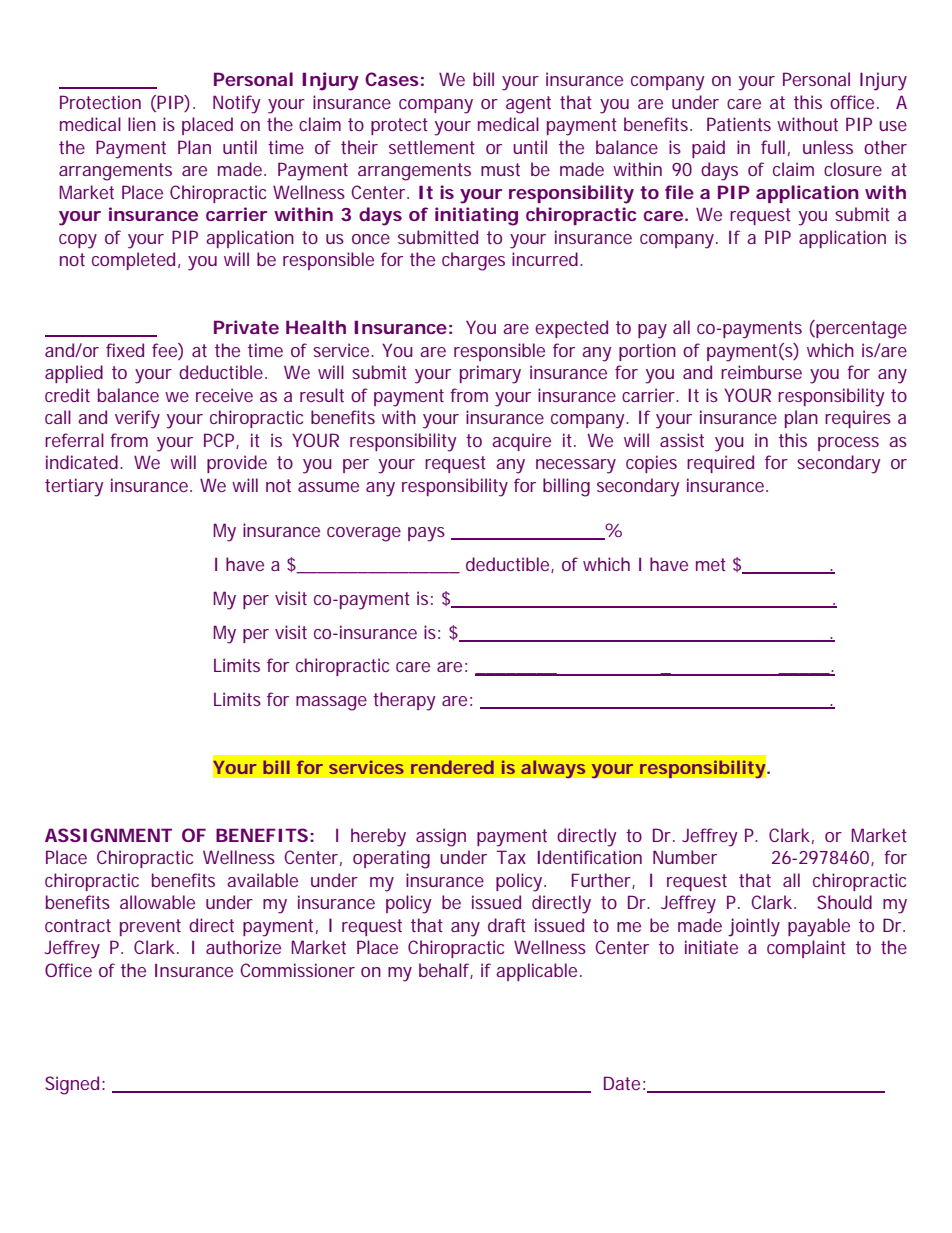  What do you see at coordinates (142, 124) in the document?
I see `lien` at bounding box center [142, 124].
